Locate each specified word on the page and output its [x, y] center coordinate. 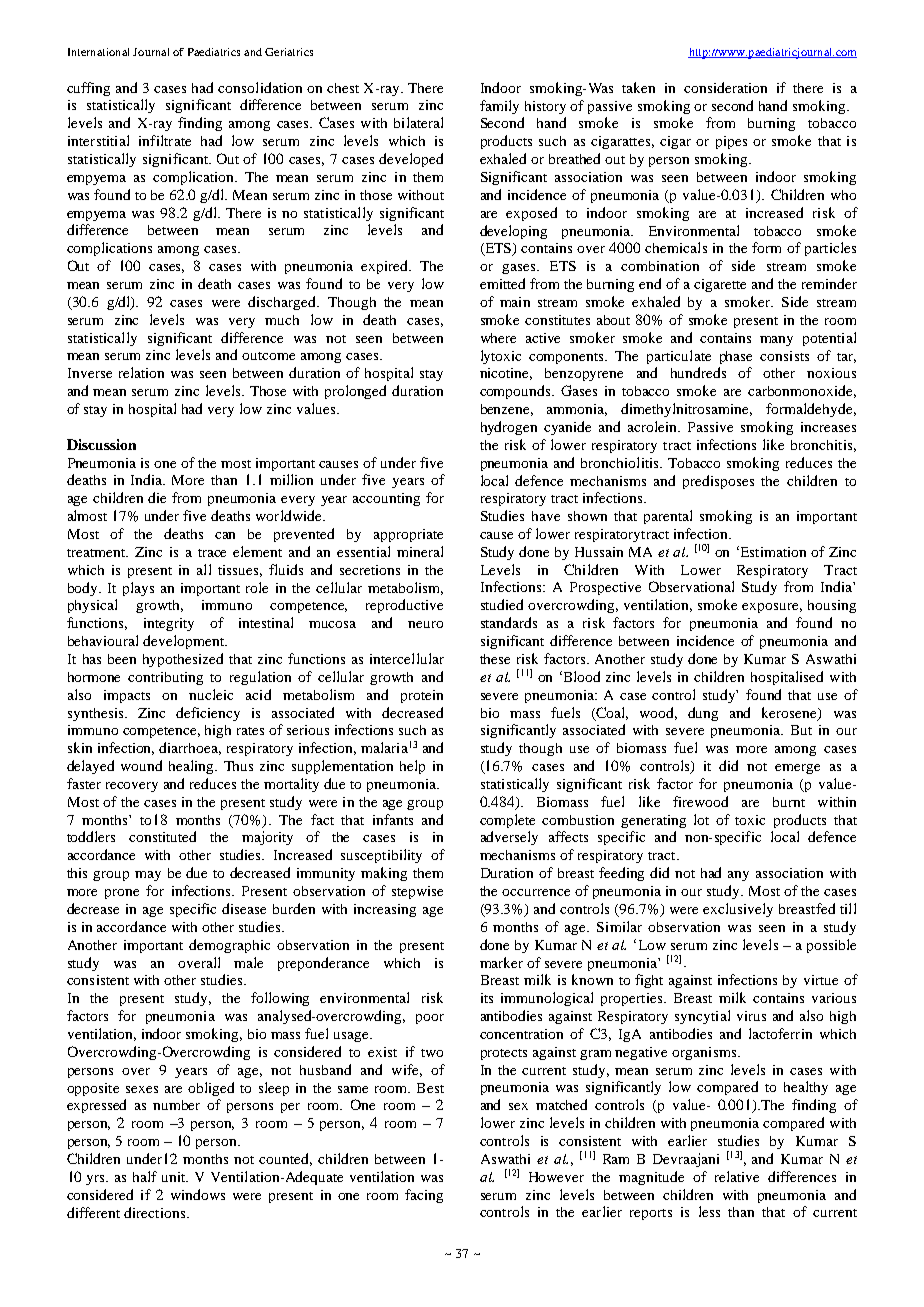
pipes [731, 142]
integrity [169, 624]
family [499, 107]
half [145, 1176]
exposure [772, 608]
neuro [425, 624]
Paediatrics [214, 52]
